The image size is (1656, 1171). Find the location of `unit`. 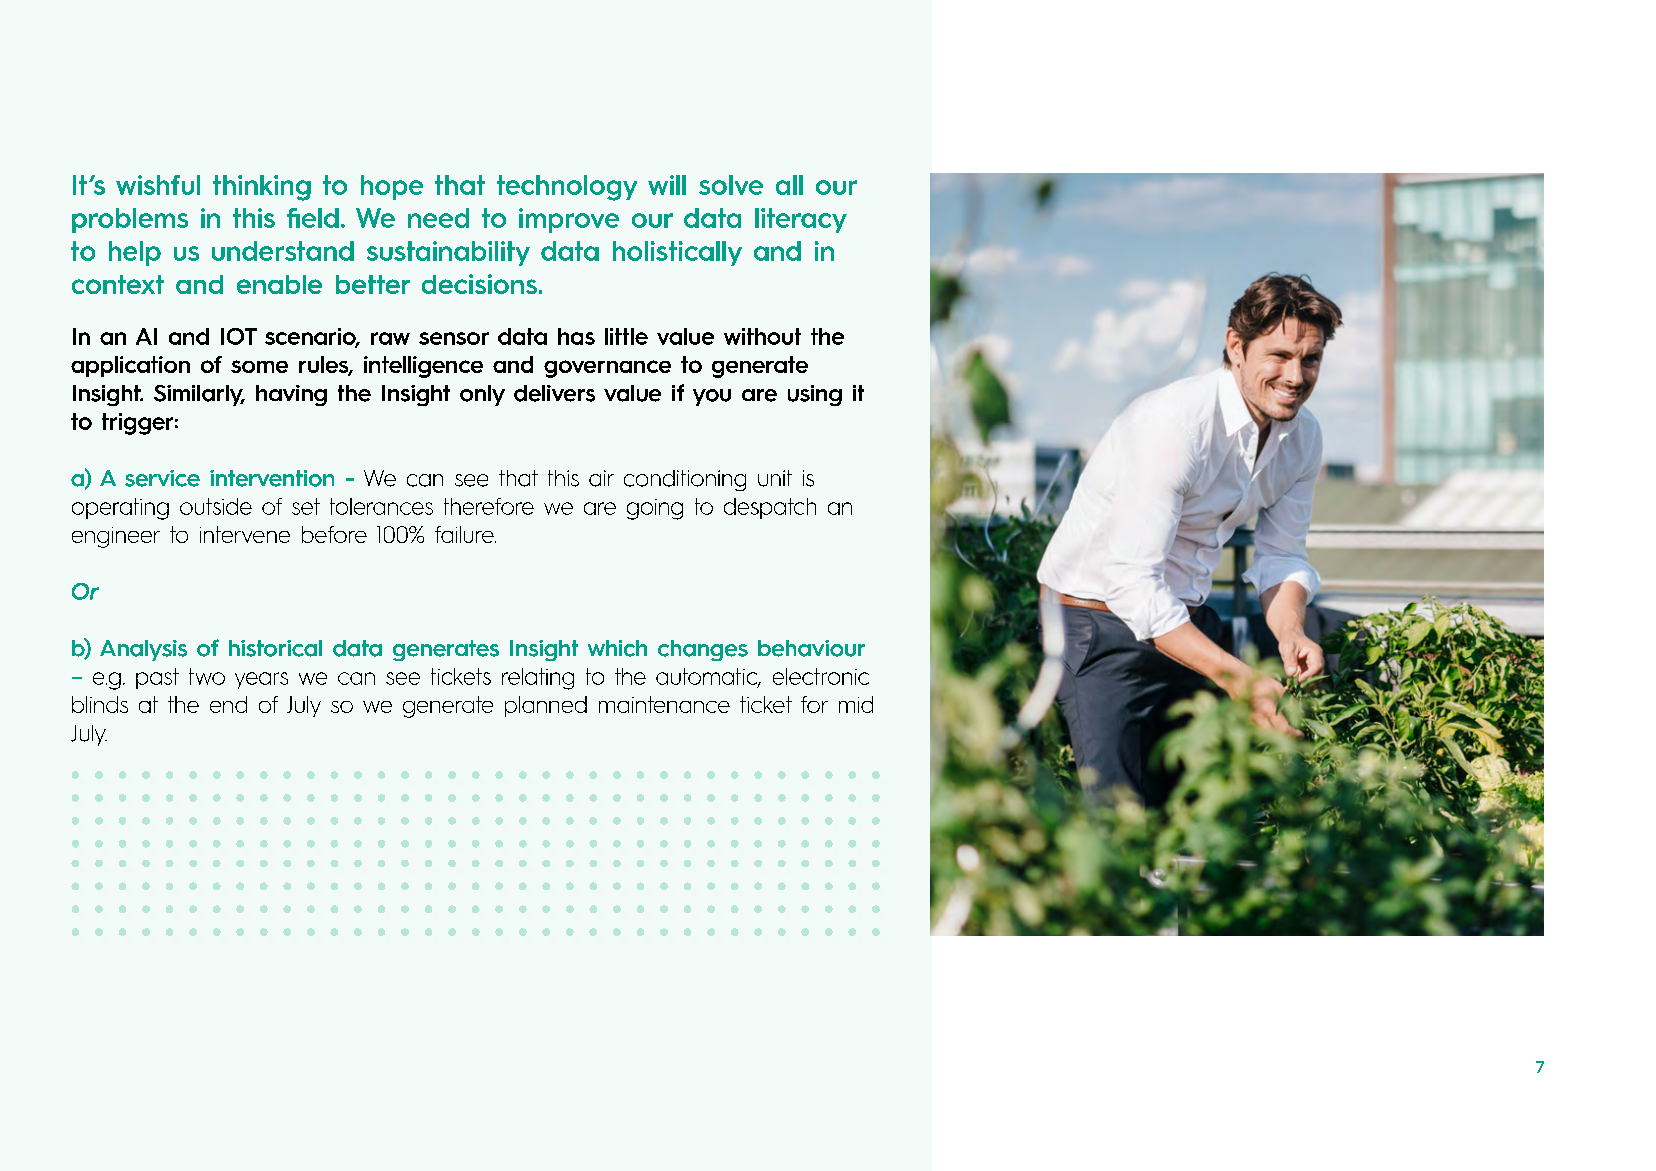

unit is located at coordinates (775, 478).
